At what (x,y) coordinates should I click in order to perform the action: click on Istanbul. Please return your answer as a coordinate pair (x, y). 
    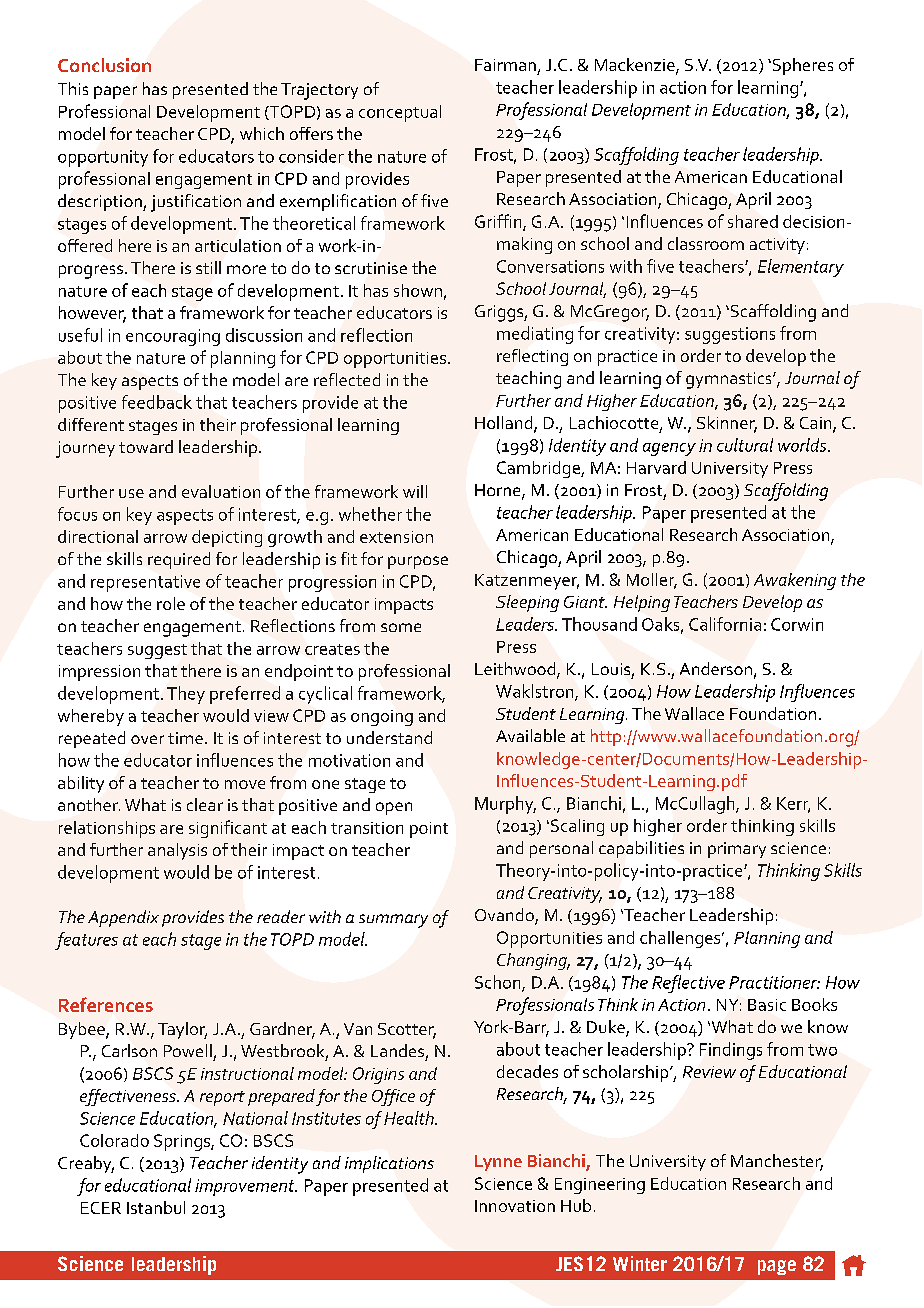
    Looking at the image, I should click on (156, 1207).
